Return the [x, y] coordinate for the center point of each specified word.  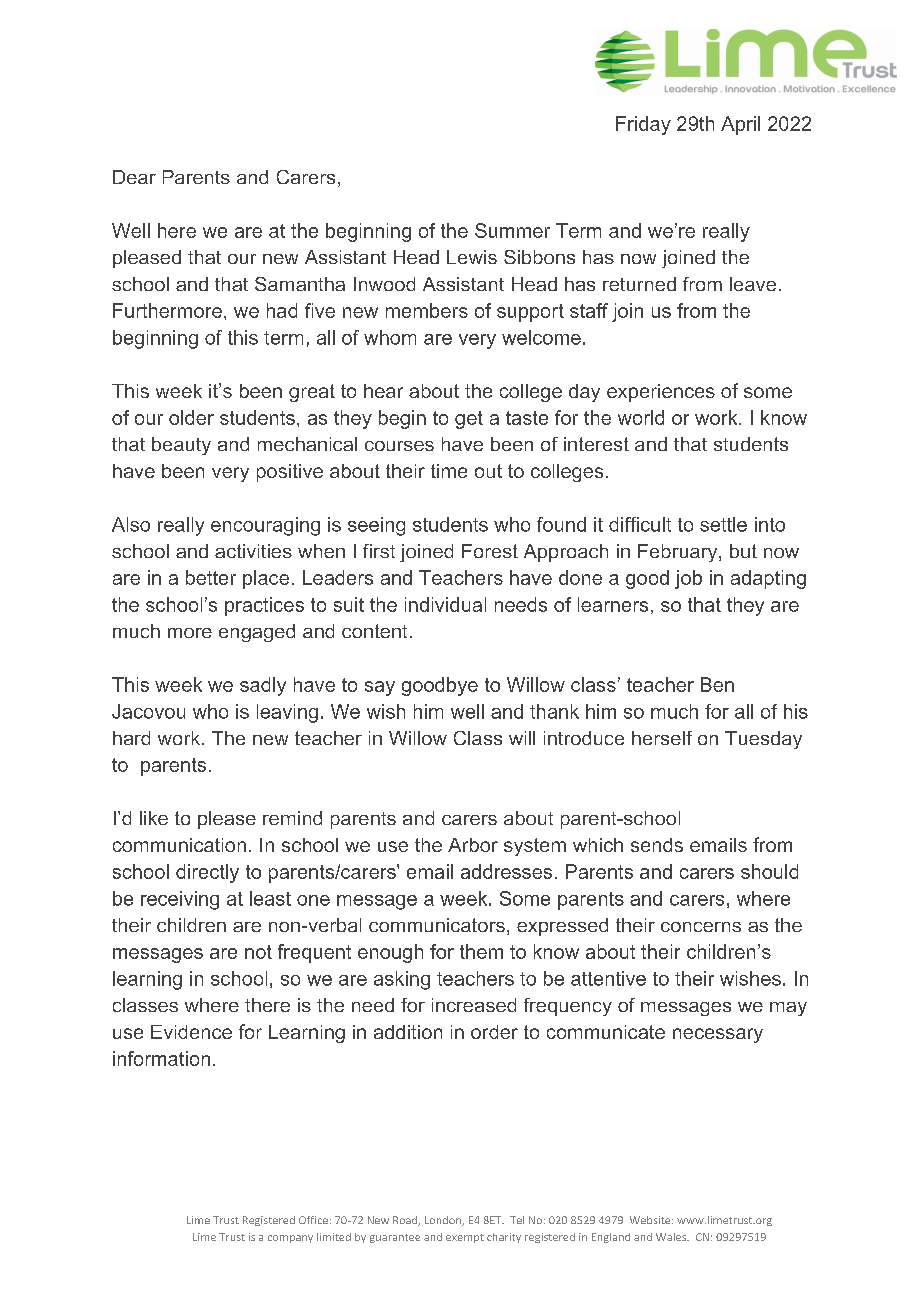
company [290, 1239]
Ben [717, 684]
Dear [134, 177]
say [380, 688]
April [740, 125]
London [444, 1221]
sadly [263, 686]
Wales [672, 1237]
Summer [512, 230]
